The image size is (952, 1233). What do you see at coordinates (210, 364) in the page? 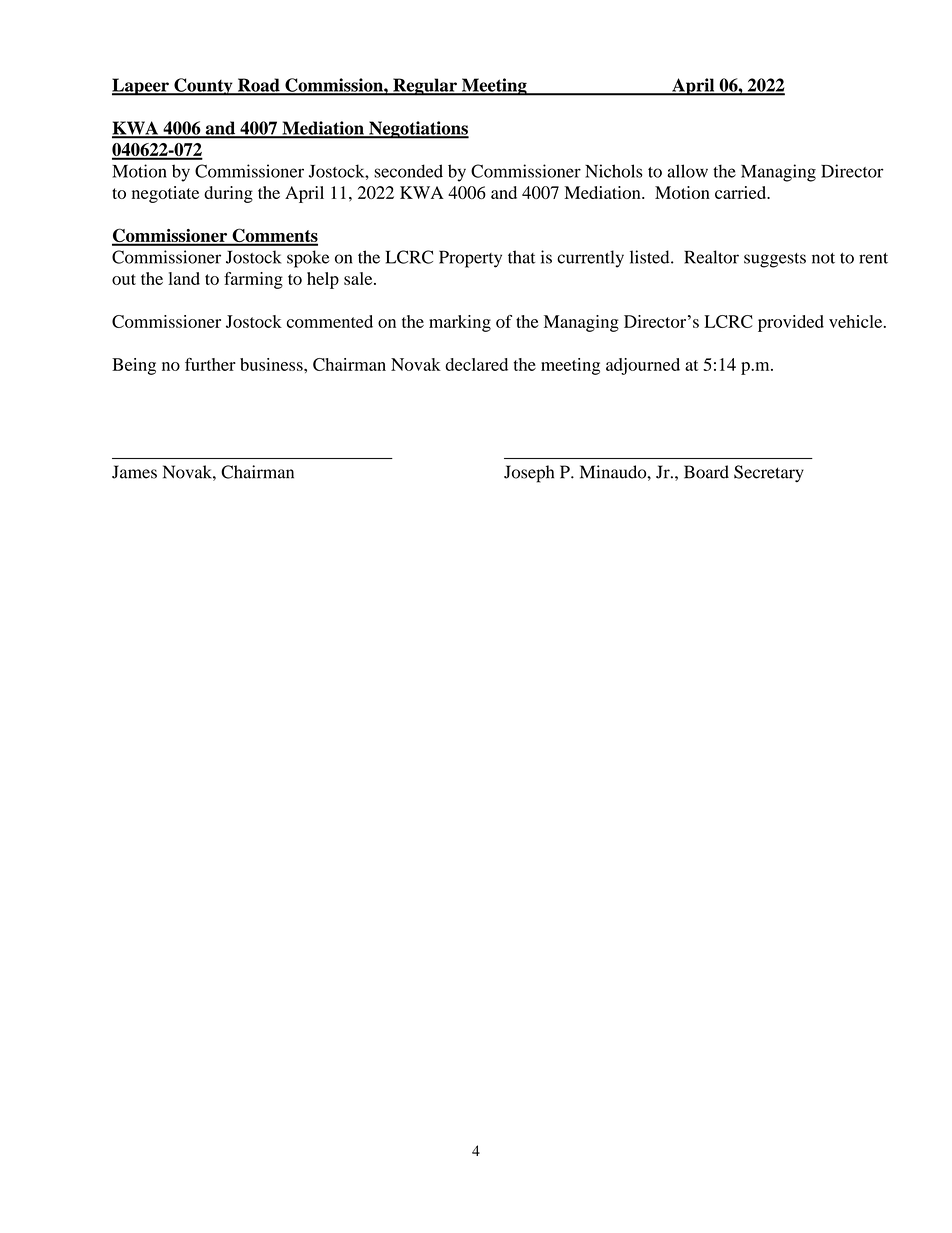
I see `further` at bounding box center [210, 364].
